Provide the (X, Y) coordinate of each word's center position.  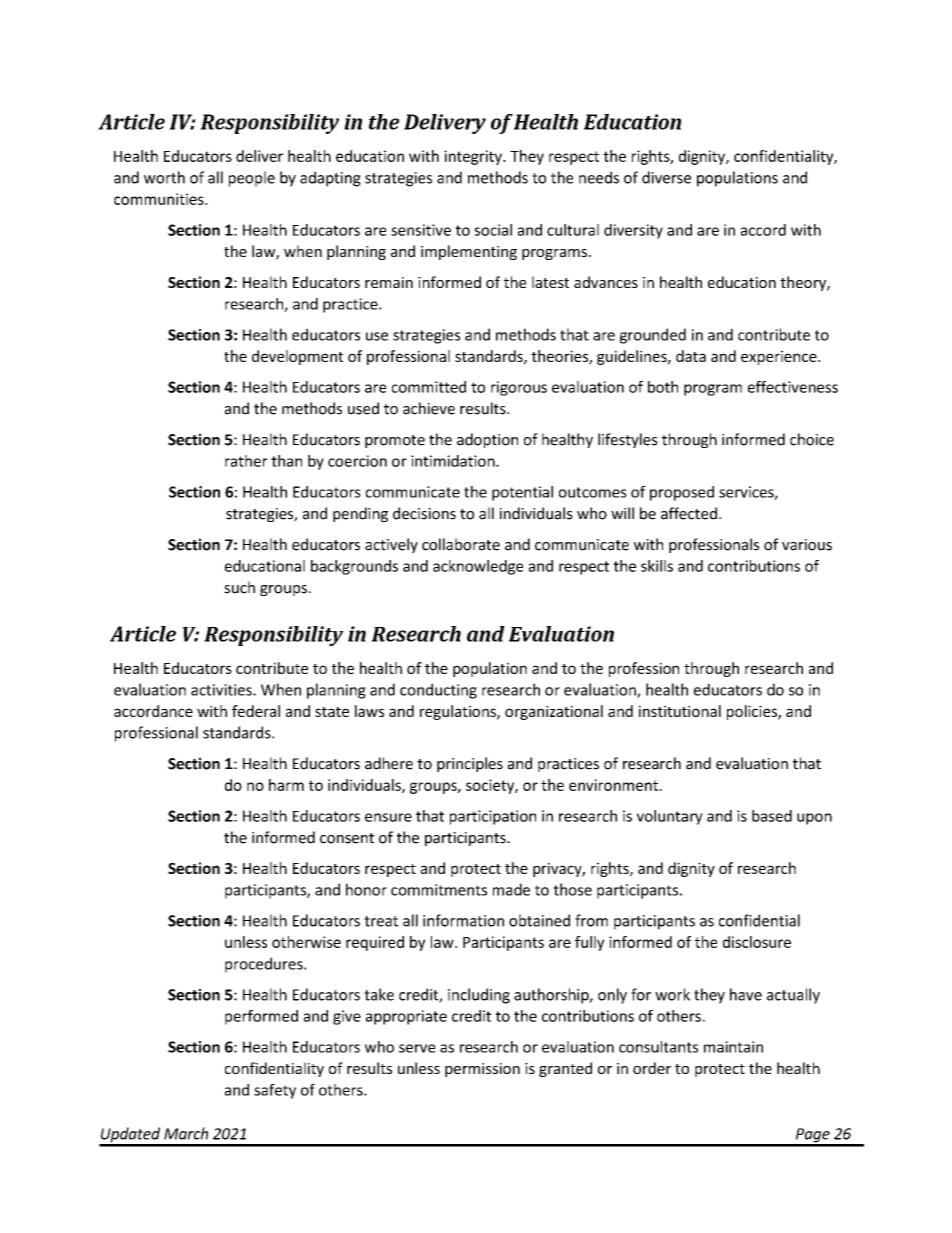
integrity (474, 157)
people (252, 179)
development (297, 357)
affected (689, 513)
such (239, 587)
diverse (666, 177)
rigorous (519, 388)
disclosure (757, 942)
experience (780, 357)
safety (275, 1091)
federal (256, 711)
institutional (680, 711)
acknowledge (478, 567)
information (463, 920)
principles (470, 764)
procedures (265, 965)
